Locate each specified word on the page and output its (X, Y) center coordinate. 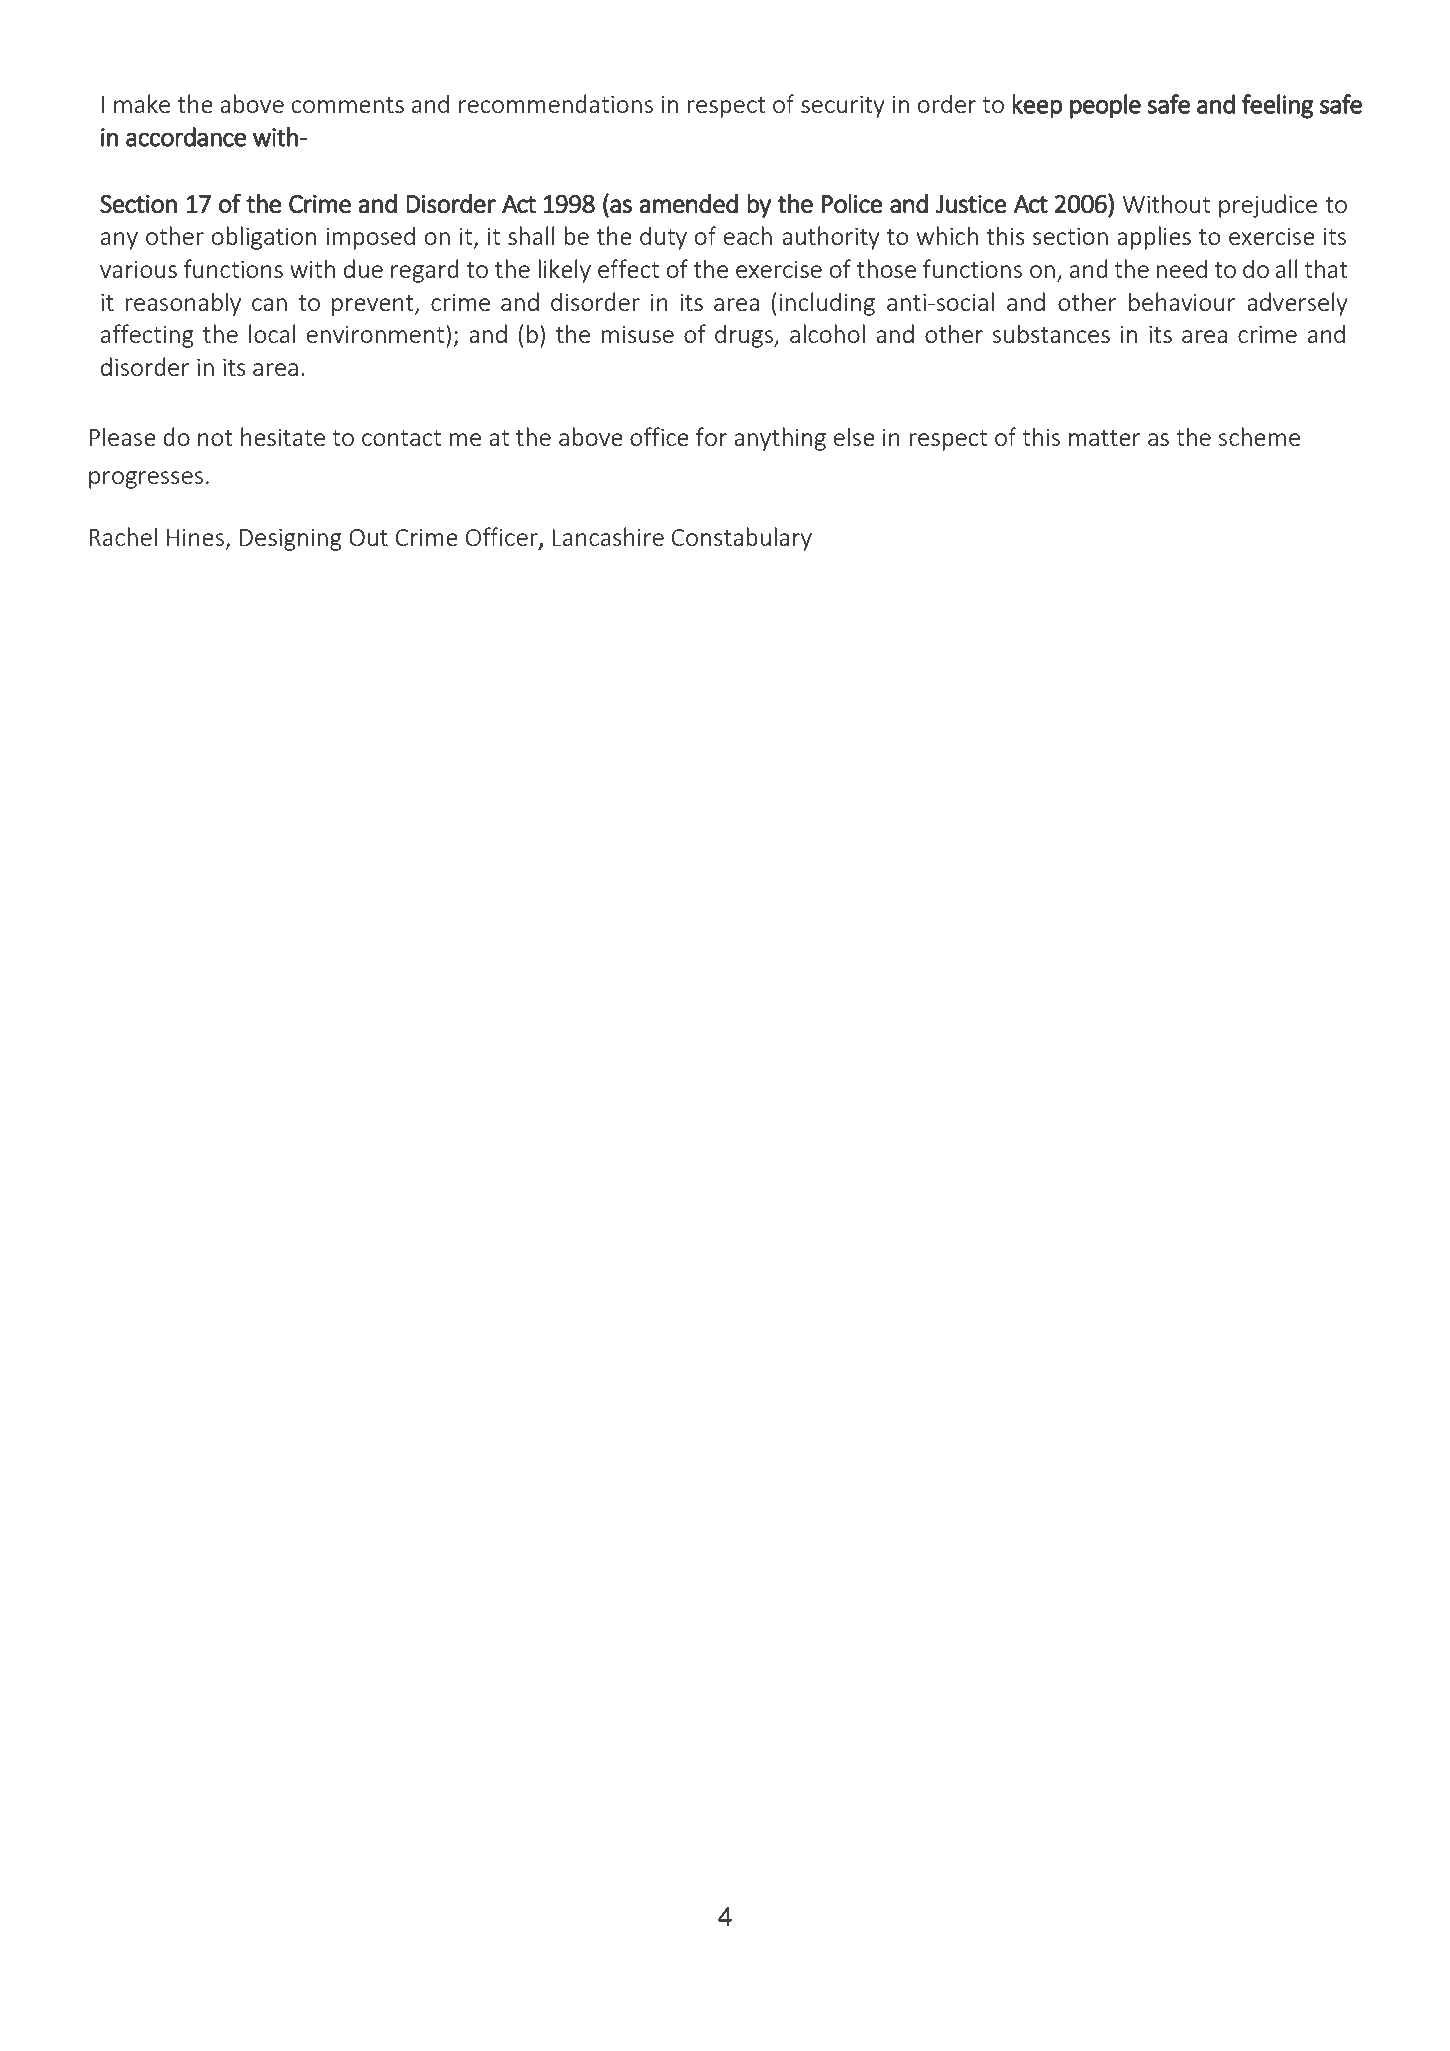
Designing (291, 539)
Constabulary (742, 539)
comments (348, 105)
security (843, 106)
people (1105, 106)
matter (1105, 438)
